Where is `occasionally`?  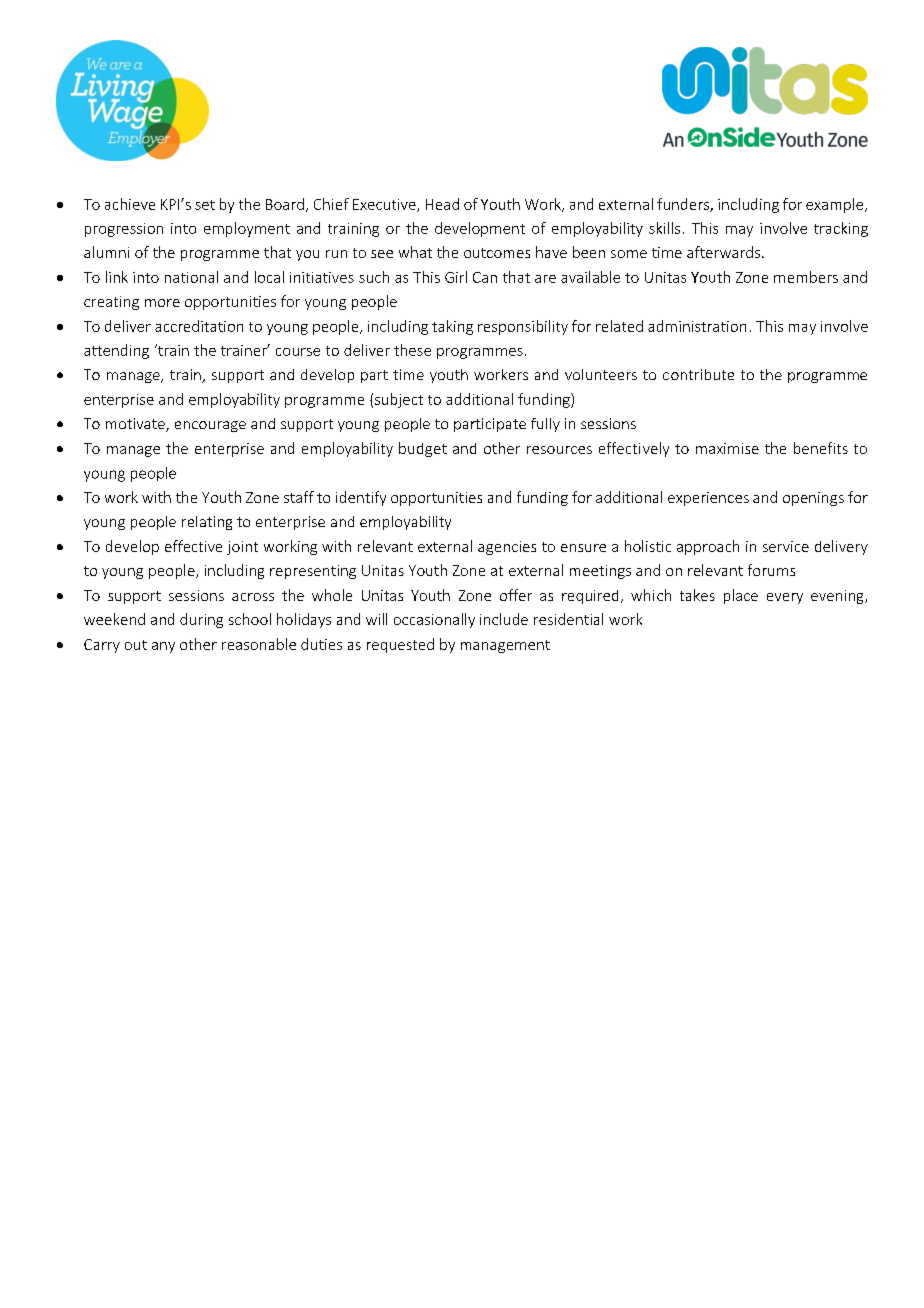
occasionally is located at coordinates (434, 620).
